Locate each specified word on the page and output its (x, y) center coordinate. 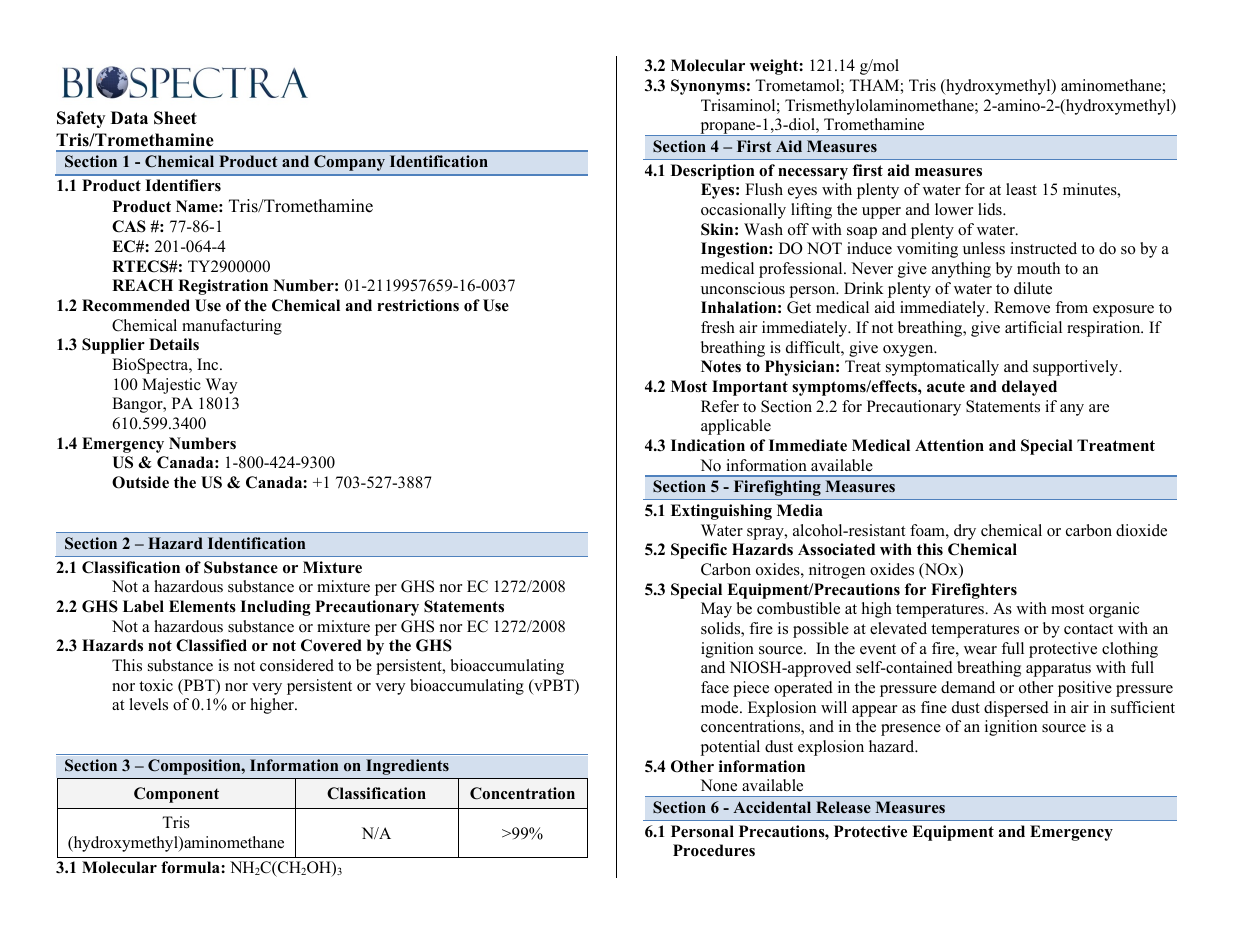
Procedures (714, 850)
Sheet (175, 118)
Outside (140, 482)
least (1021, 189)
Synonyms (708, 87)
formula (191, 867)
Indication (708, 445)
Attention (949, 445)
